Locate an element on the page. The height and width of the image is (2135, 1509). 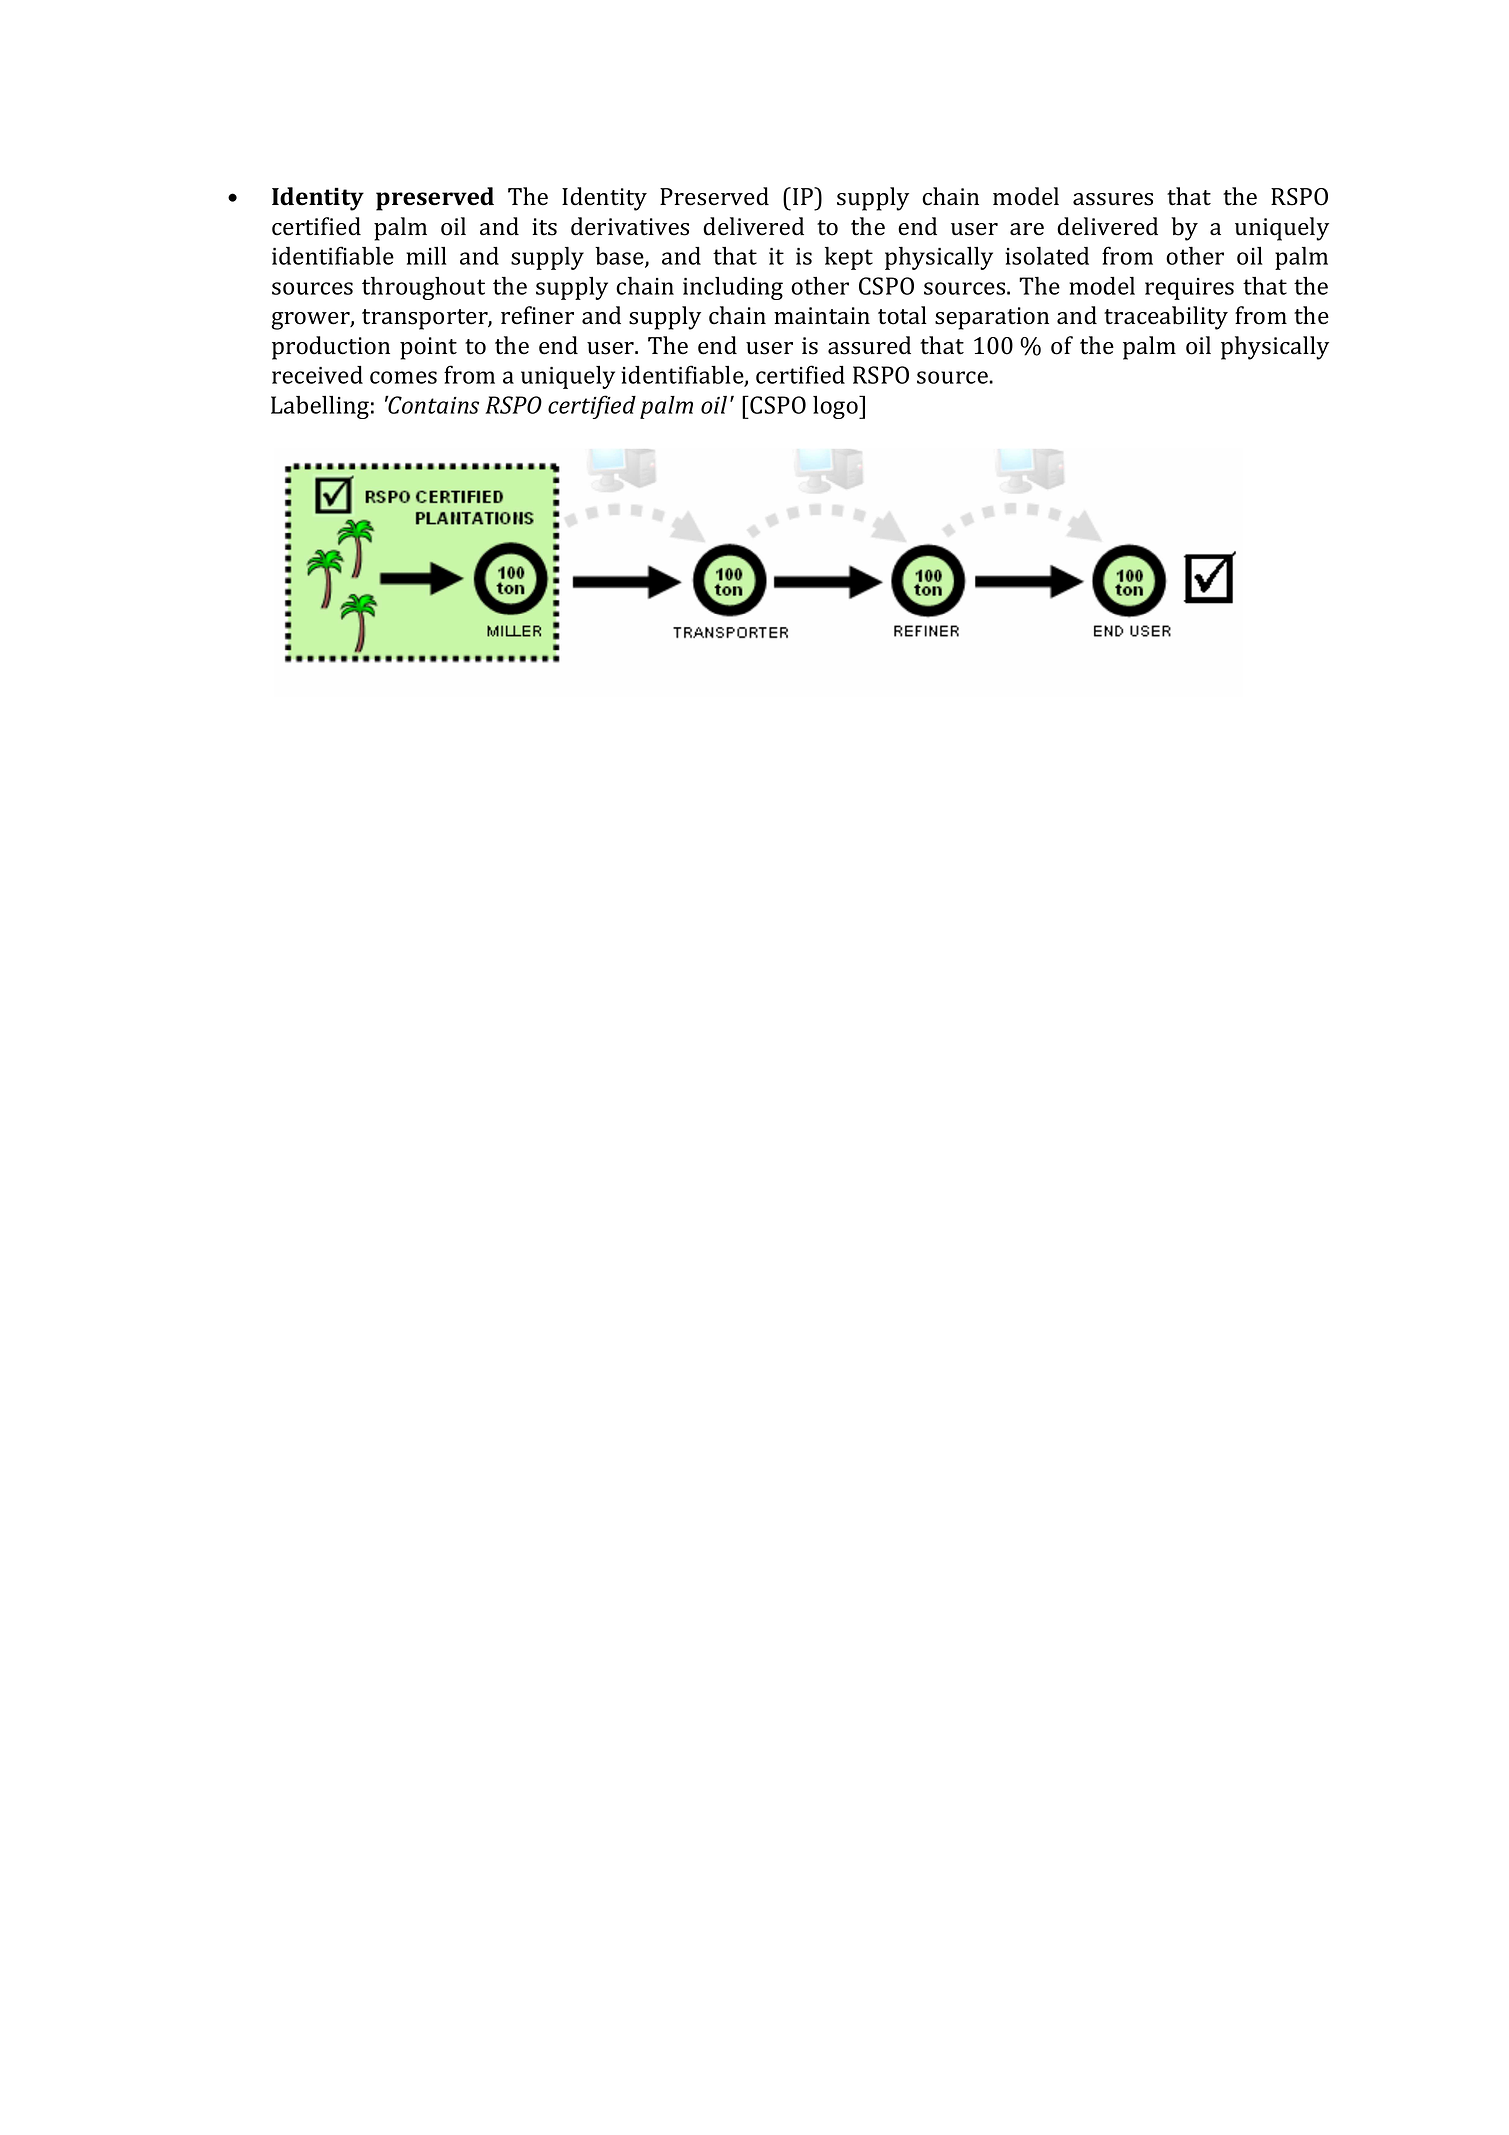
kept is located at coordinates (849, 258).
